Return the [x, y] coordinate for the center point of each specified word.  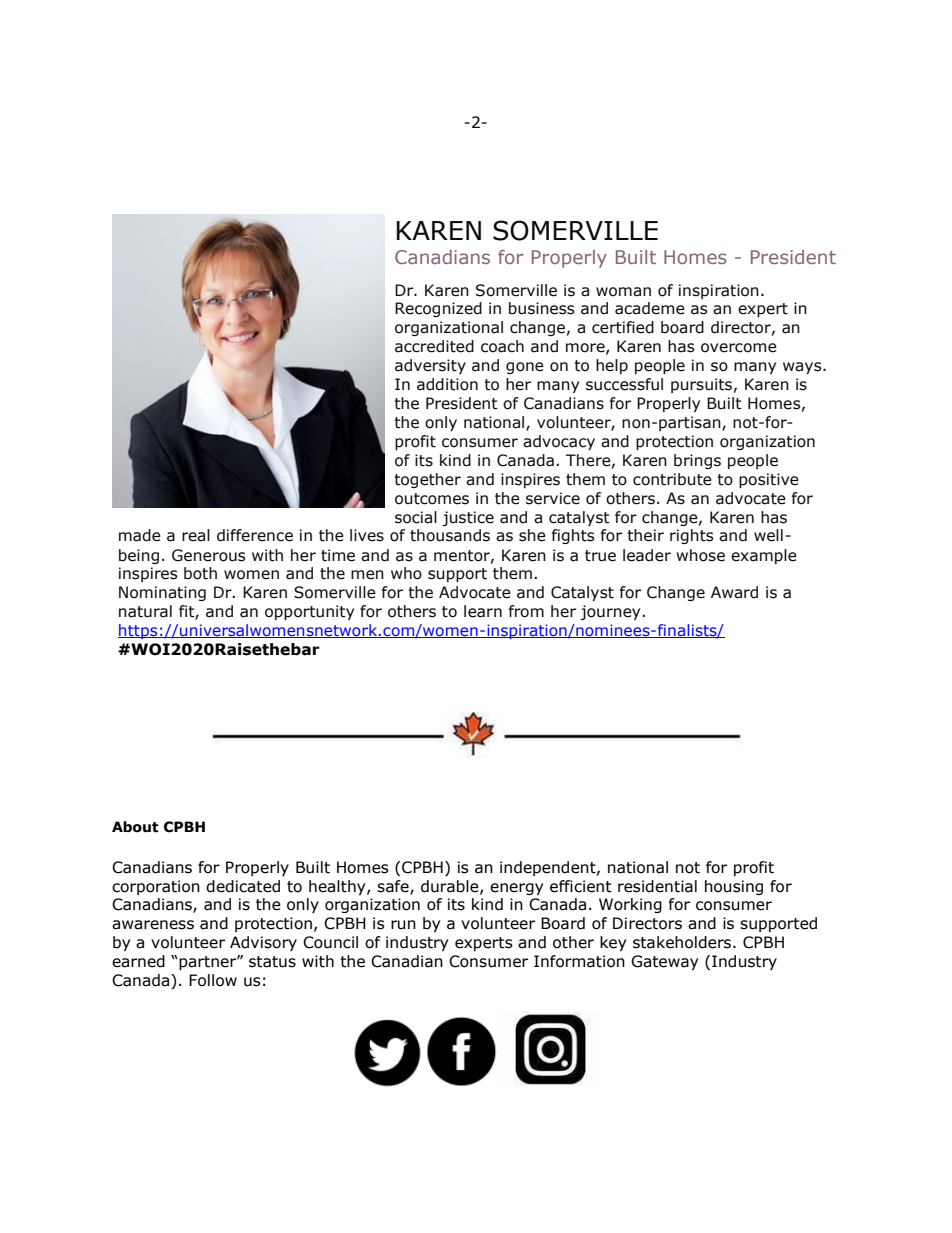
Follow [213, 980]
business [542, 308]
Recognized [438, 309]
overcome [739, 348]
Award [734, 592]
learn [483, 611]
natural [145, 611]
